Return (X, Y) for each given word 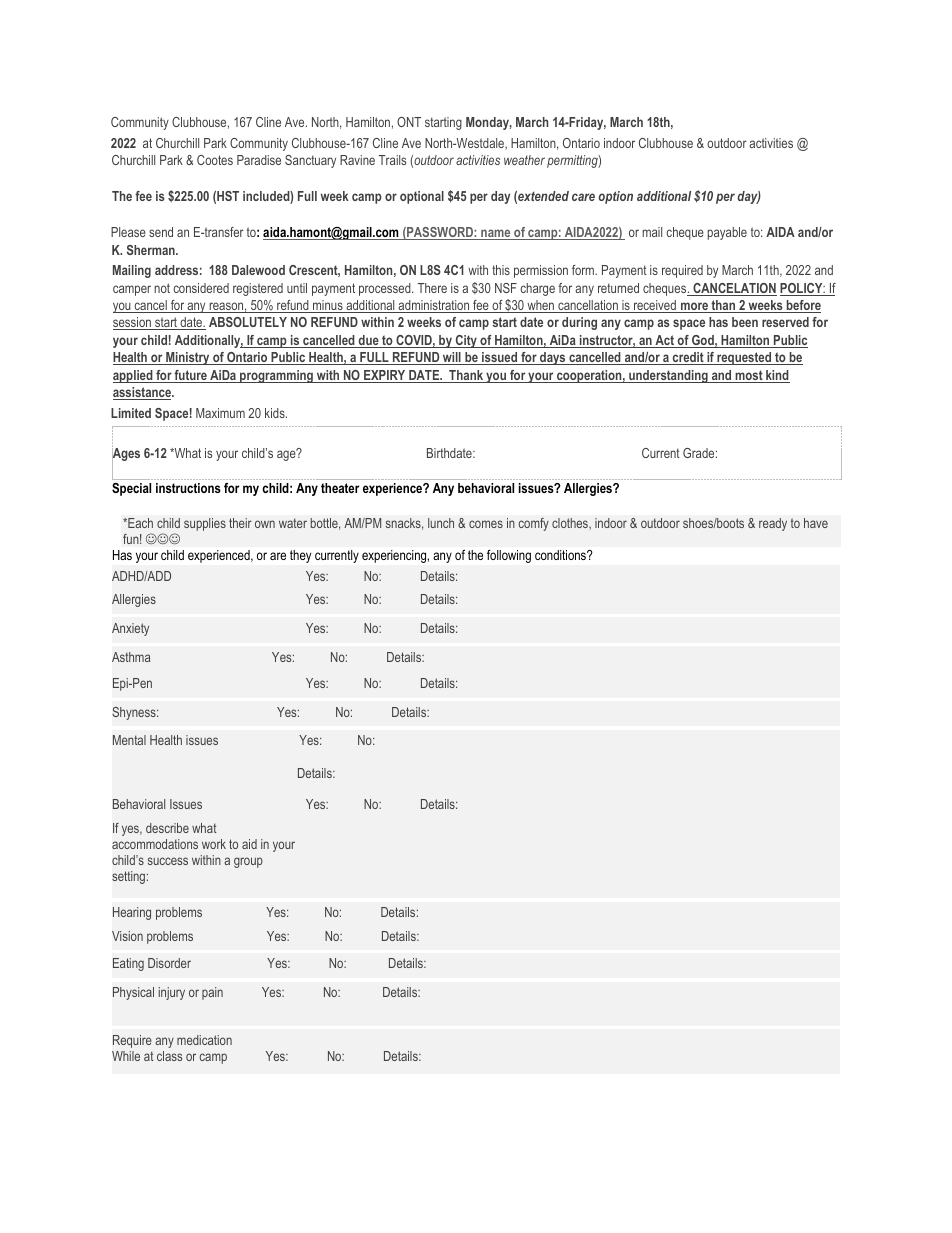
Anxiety (130, 629)
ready (773, 524)
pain (212, 993)
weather (524, 160)
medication (204, 1040)
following (509, 556)
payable (727, 233)
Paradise (259, 160)
